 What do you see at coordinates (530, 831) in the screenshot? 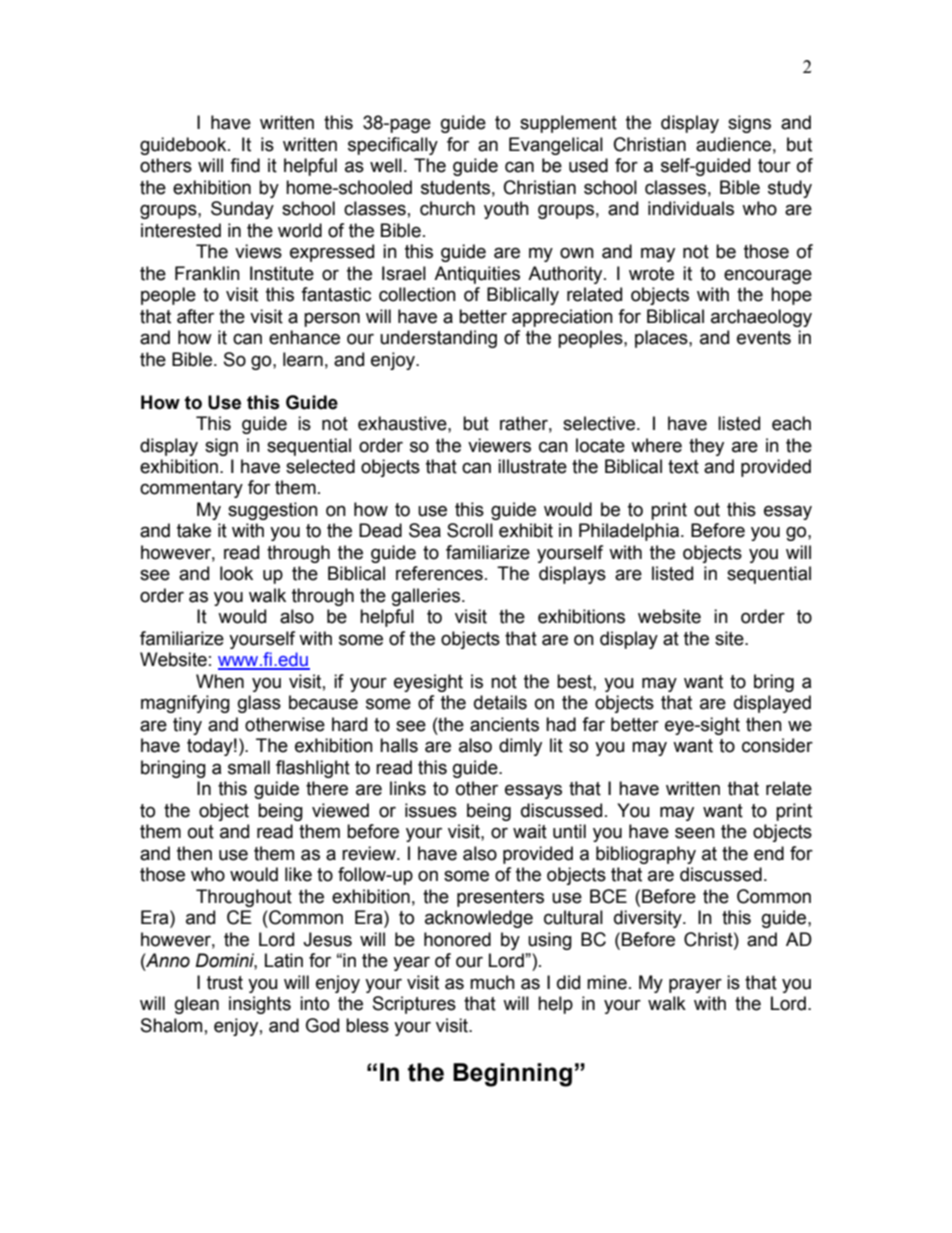
I see `wait` at bounding box center [530, 831].
